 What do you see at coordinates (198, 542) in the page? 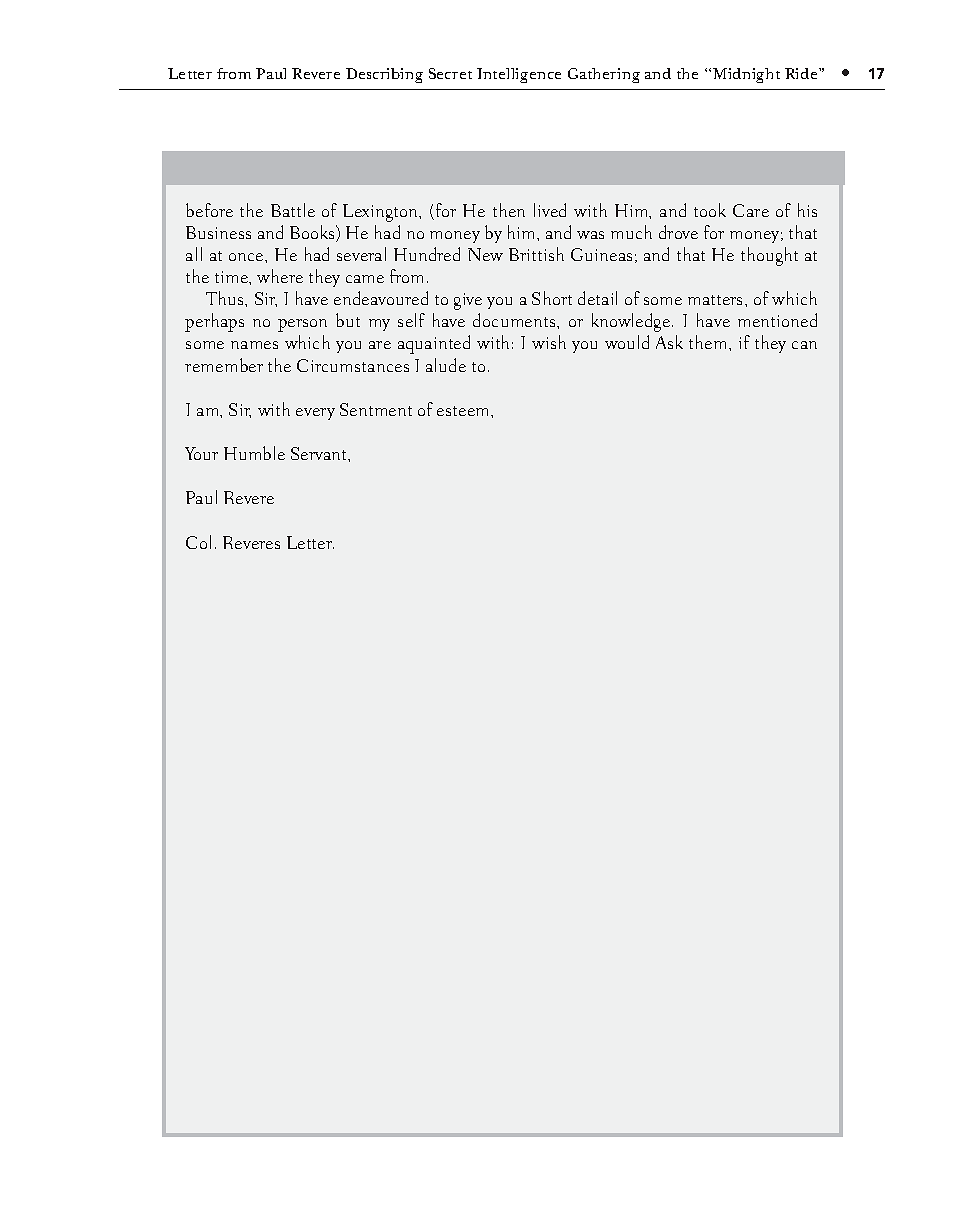
I see `Col` at bounding box center [198, 542].
